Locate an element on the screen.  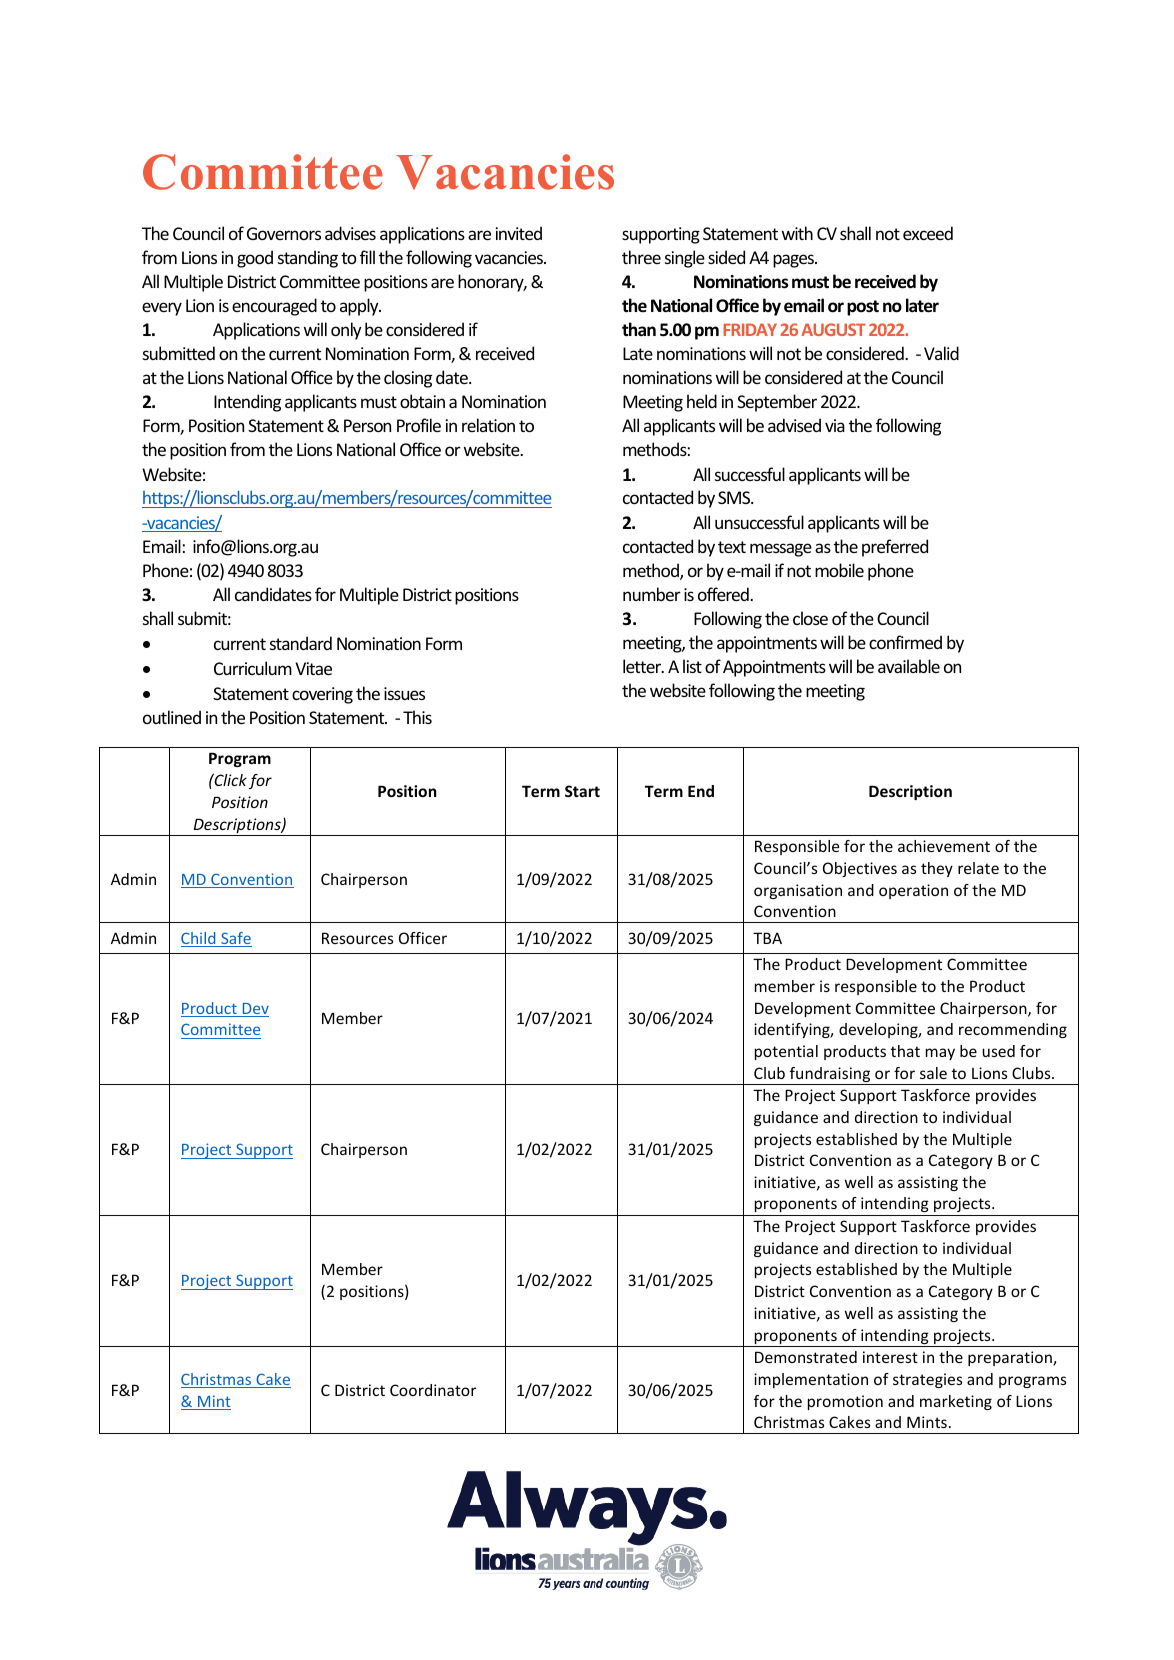
three is located at coordinates (641, 257).
